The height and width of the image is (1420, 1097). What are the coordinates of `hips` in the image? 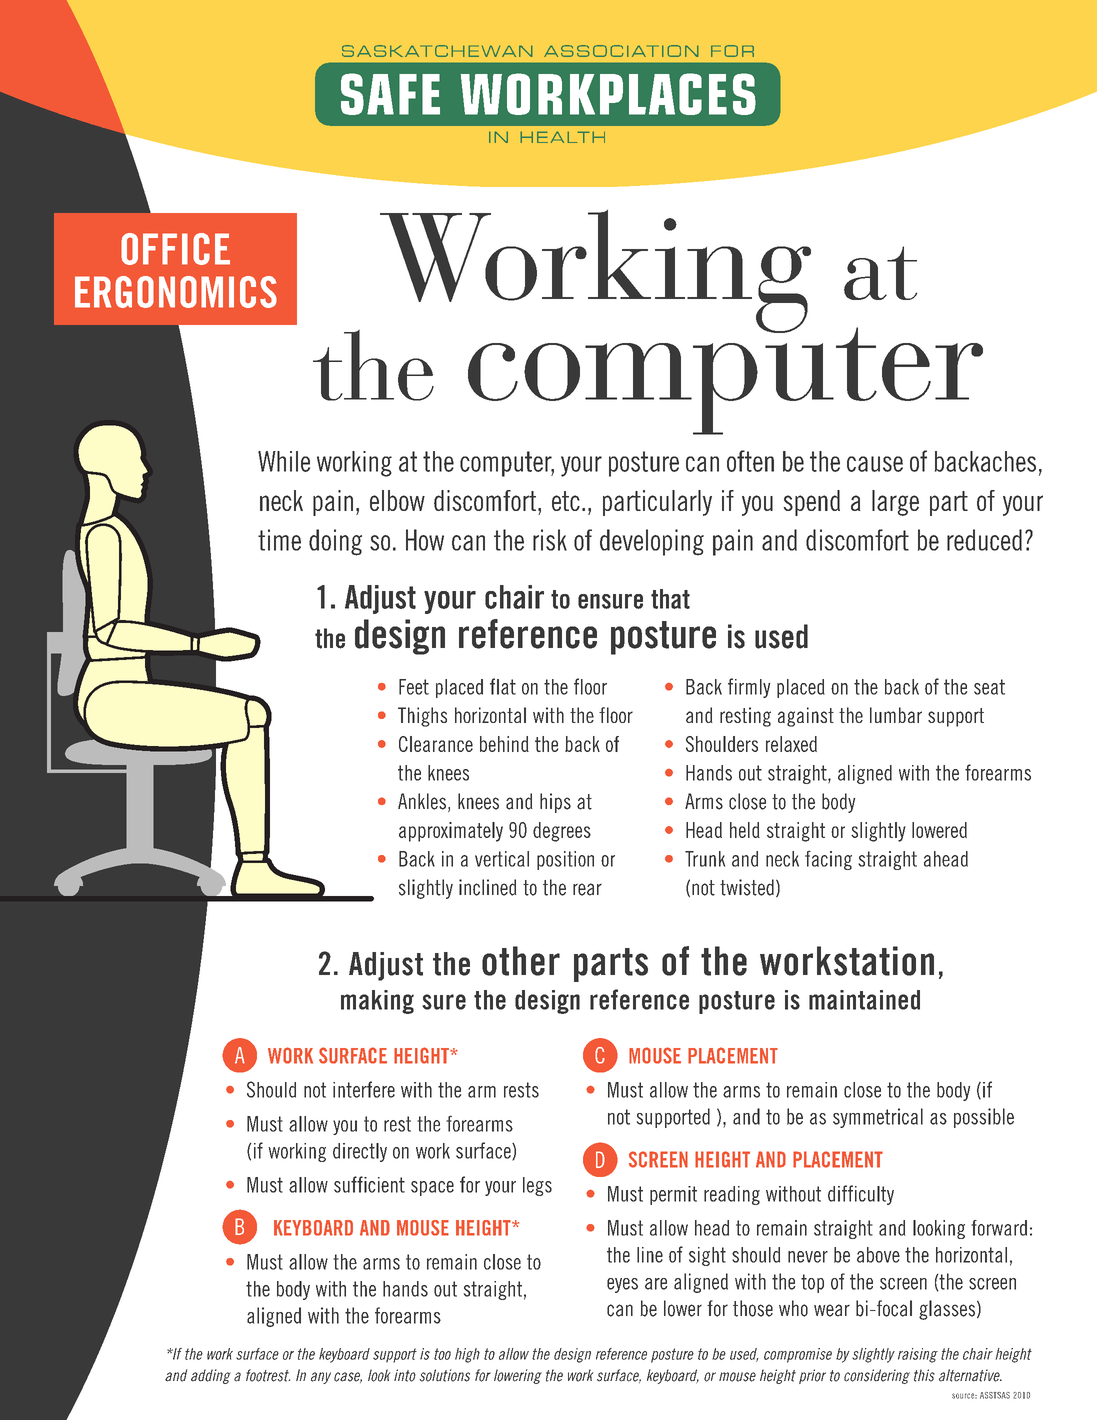 It's located at (555, 803).
